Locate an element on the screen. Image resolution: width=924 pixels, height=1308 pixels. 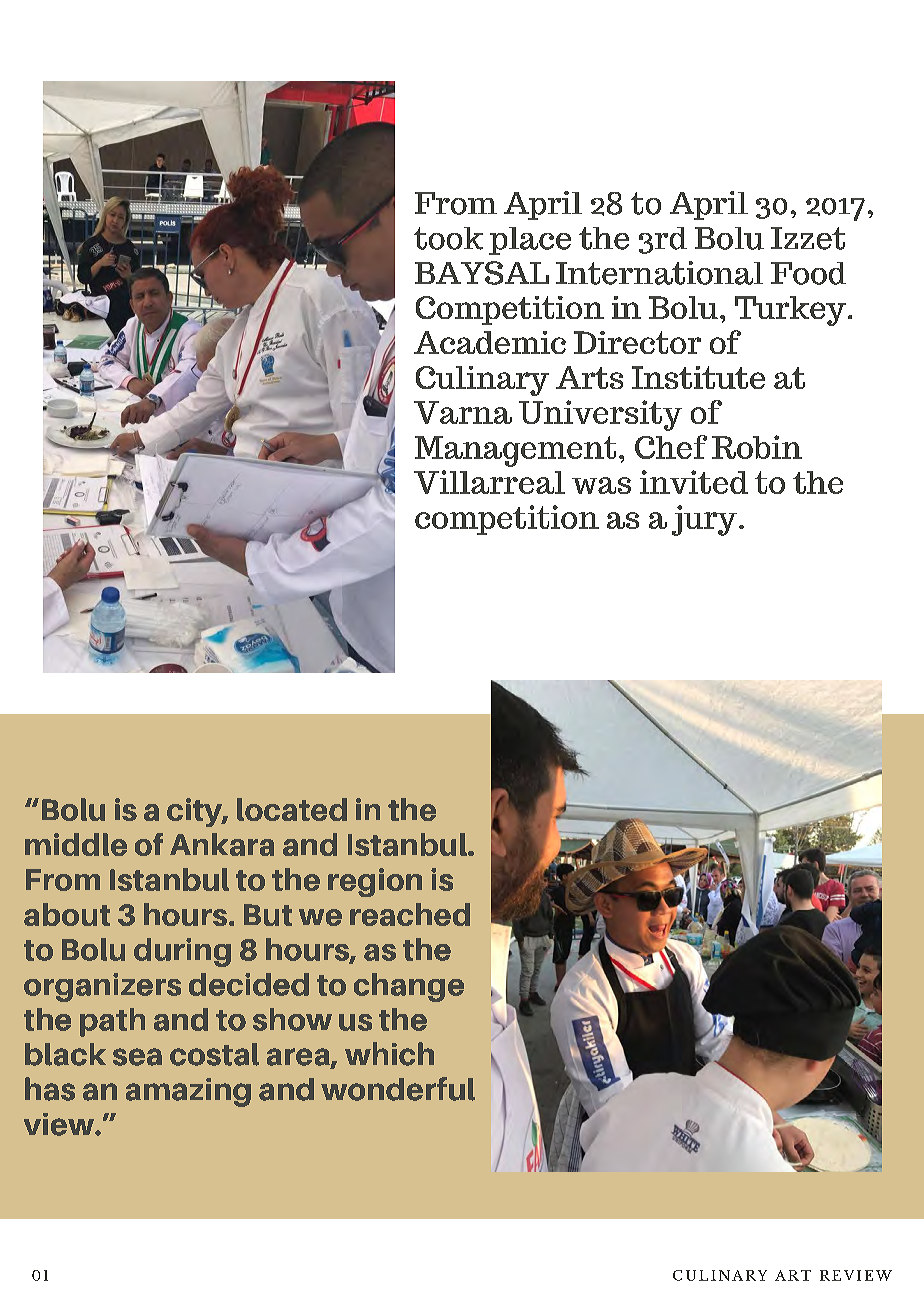
sea is located at coordinates (137, 1057).
